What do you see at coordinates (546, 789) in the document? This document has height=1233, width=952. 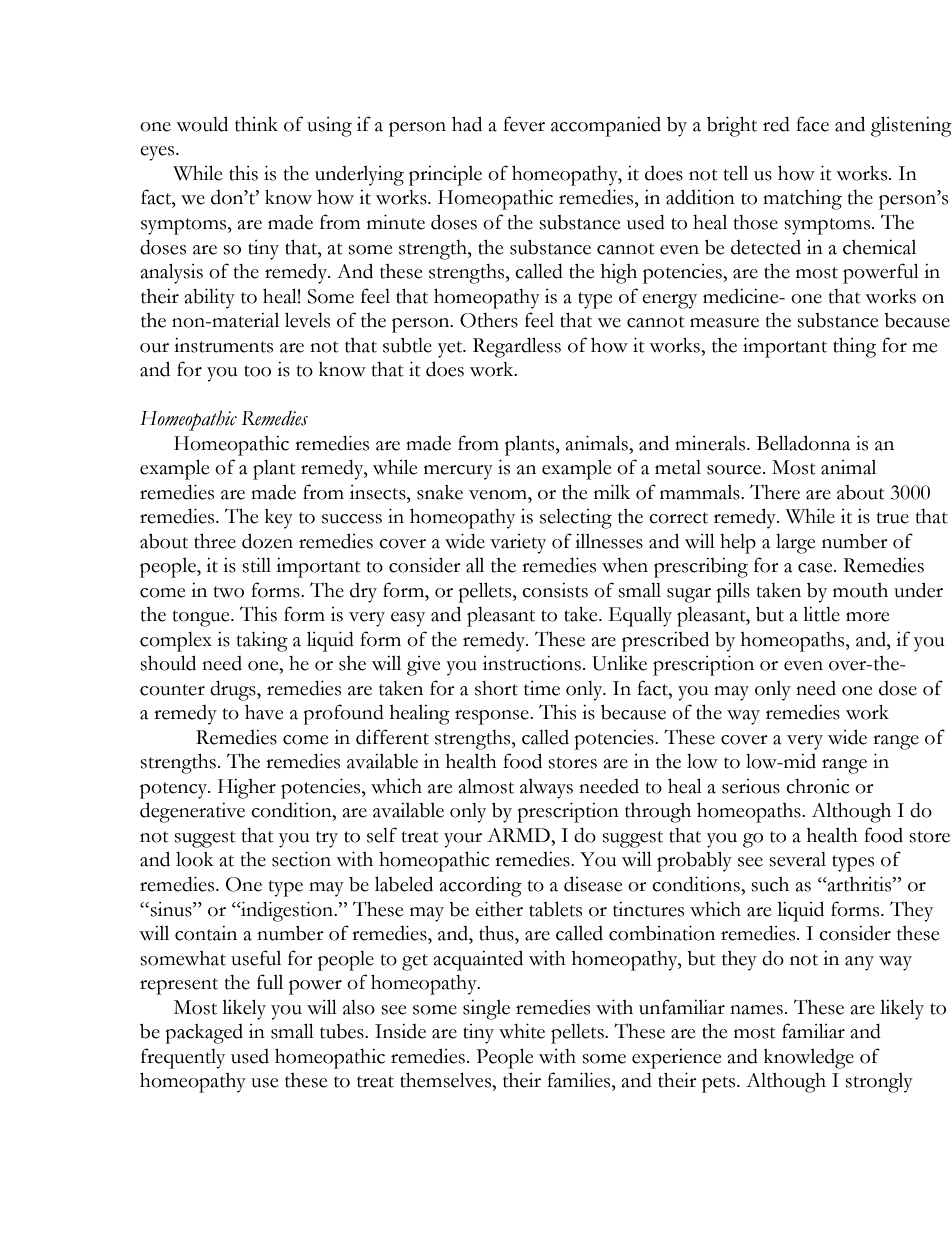 I see `always` at bounding box center [546, 789].
